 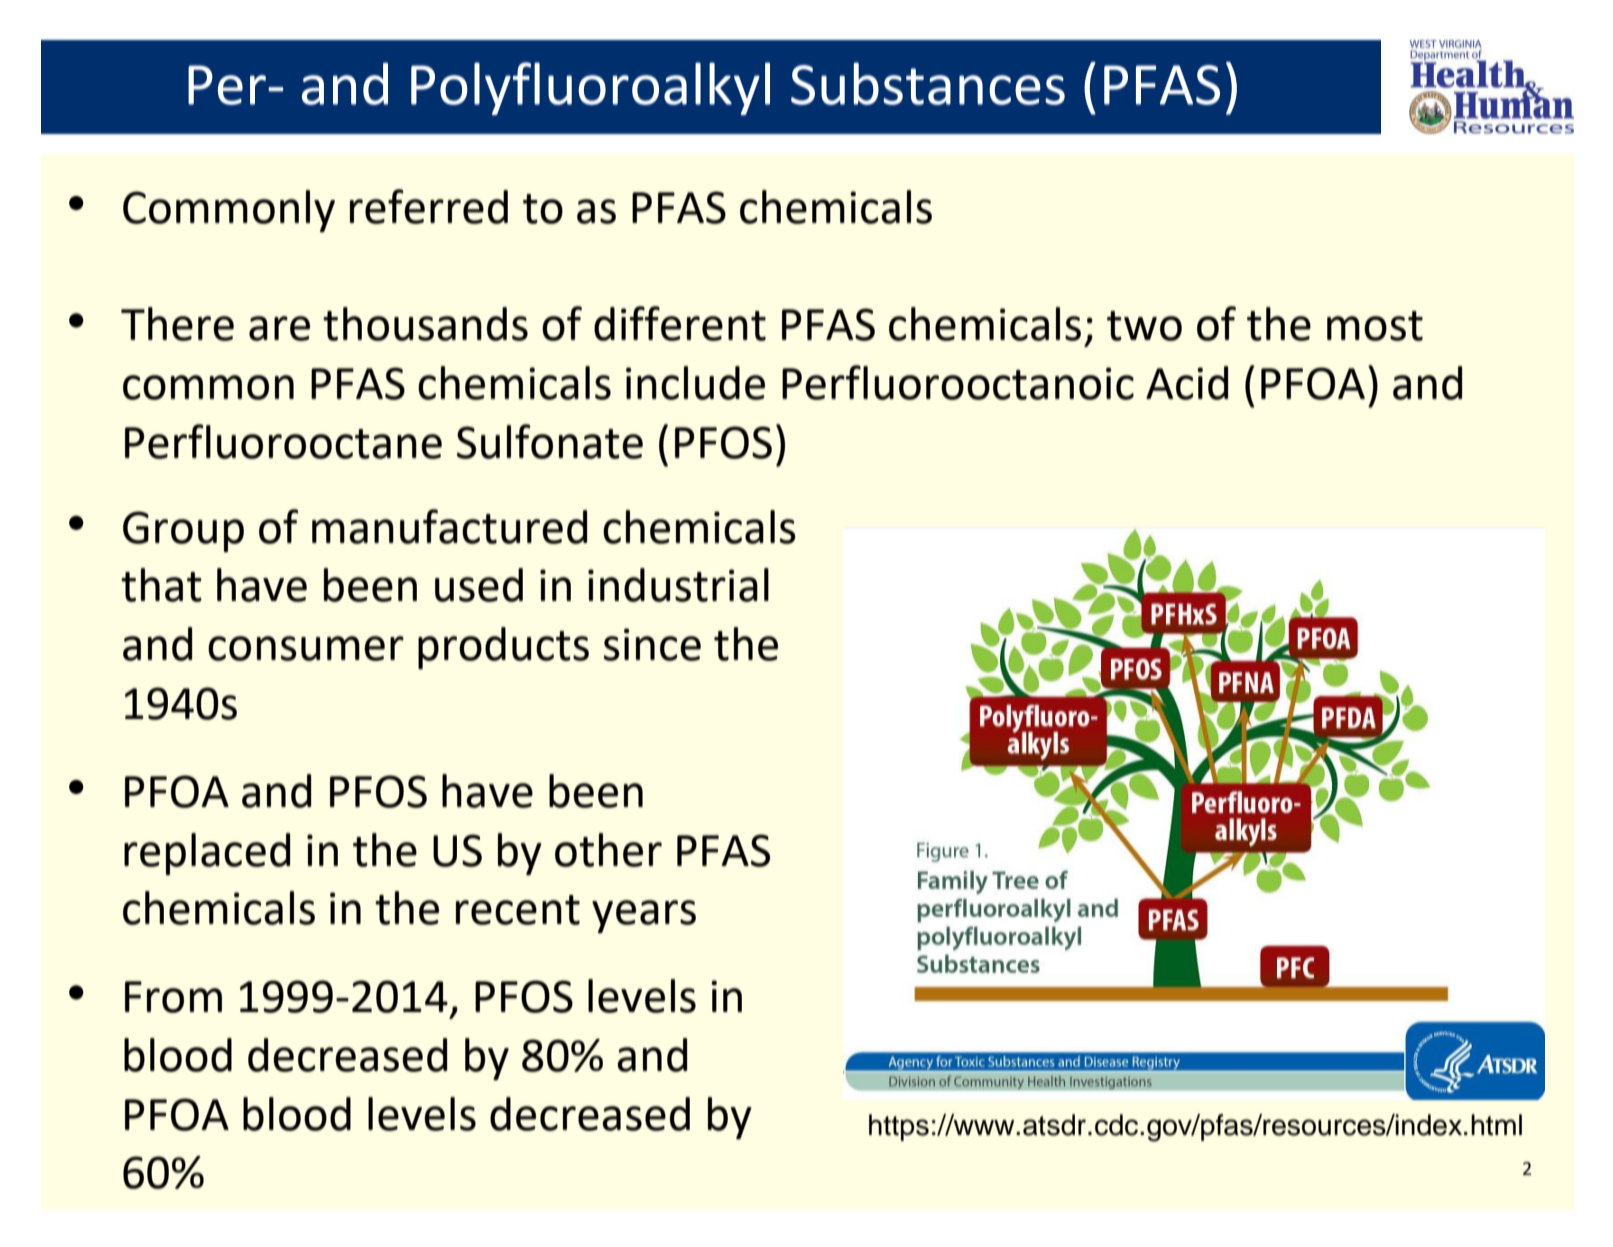 I want to click on Acid, so click(x=1187, y=383).
